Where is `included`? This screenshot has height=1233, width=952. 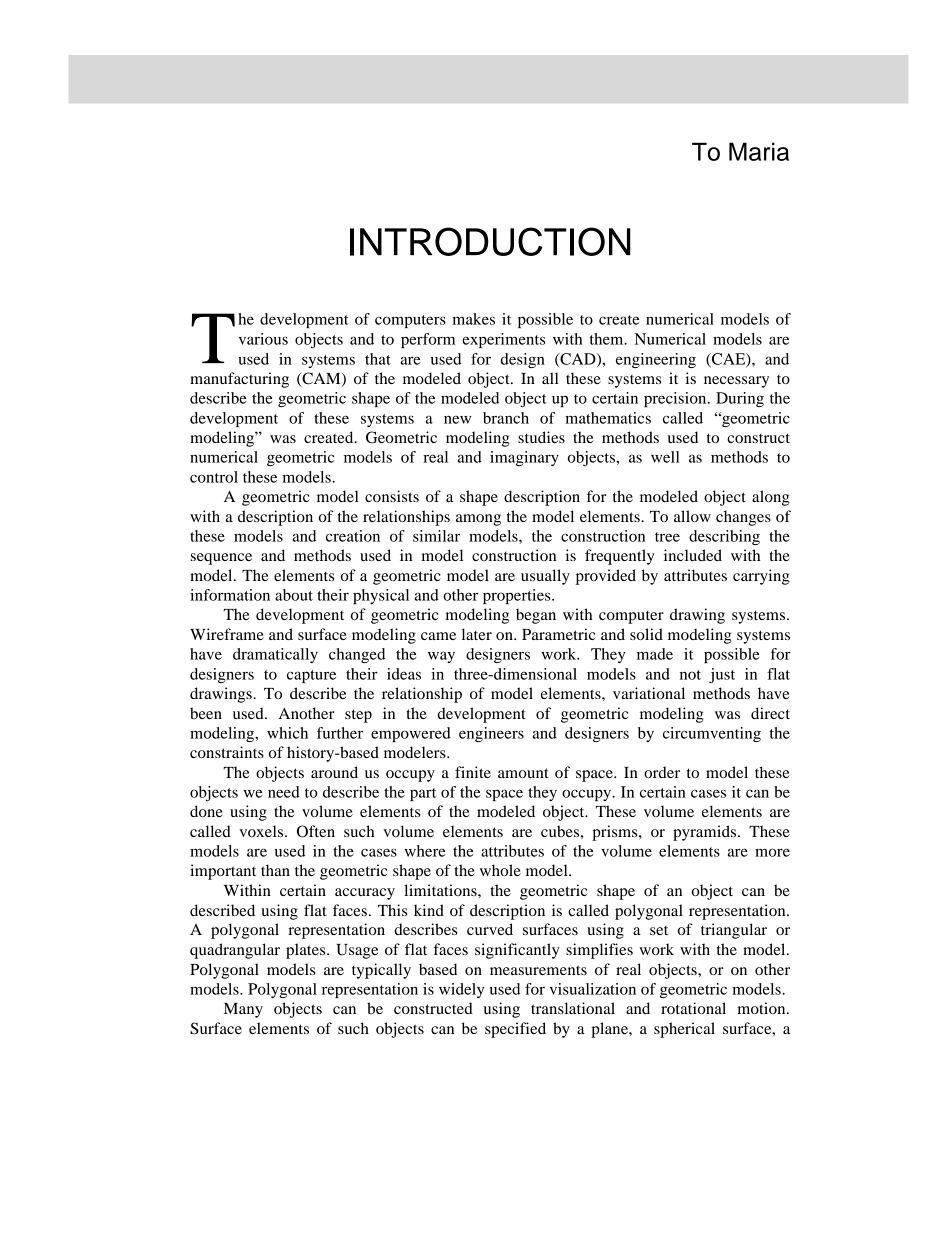 included is located at coordinates (693, 555).
